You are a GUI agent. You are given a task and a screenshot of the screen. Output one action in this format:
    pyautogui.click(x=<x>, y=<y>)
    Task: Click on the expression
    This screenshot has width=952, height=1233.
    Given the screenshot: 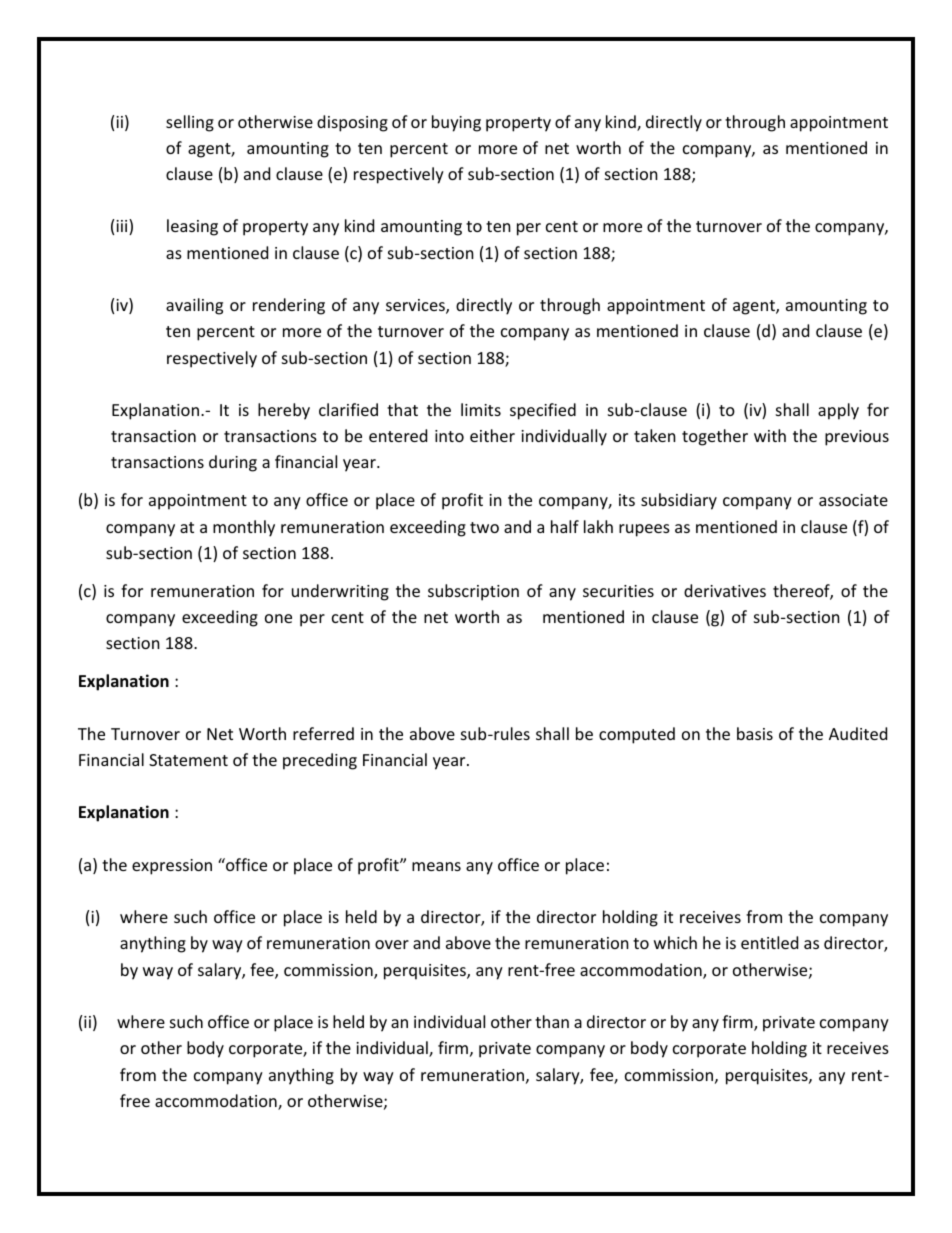 What is the action you would take?
    pyautogui.click(x=172, y=867)
